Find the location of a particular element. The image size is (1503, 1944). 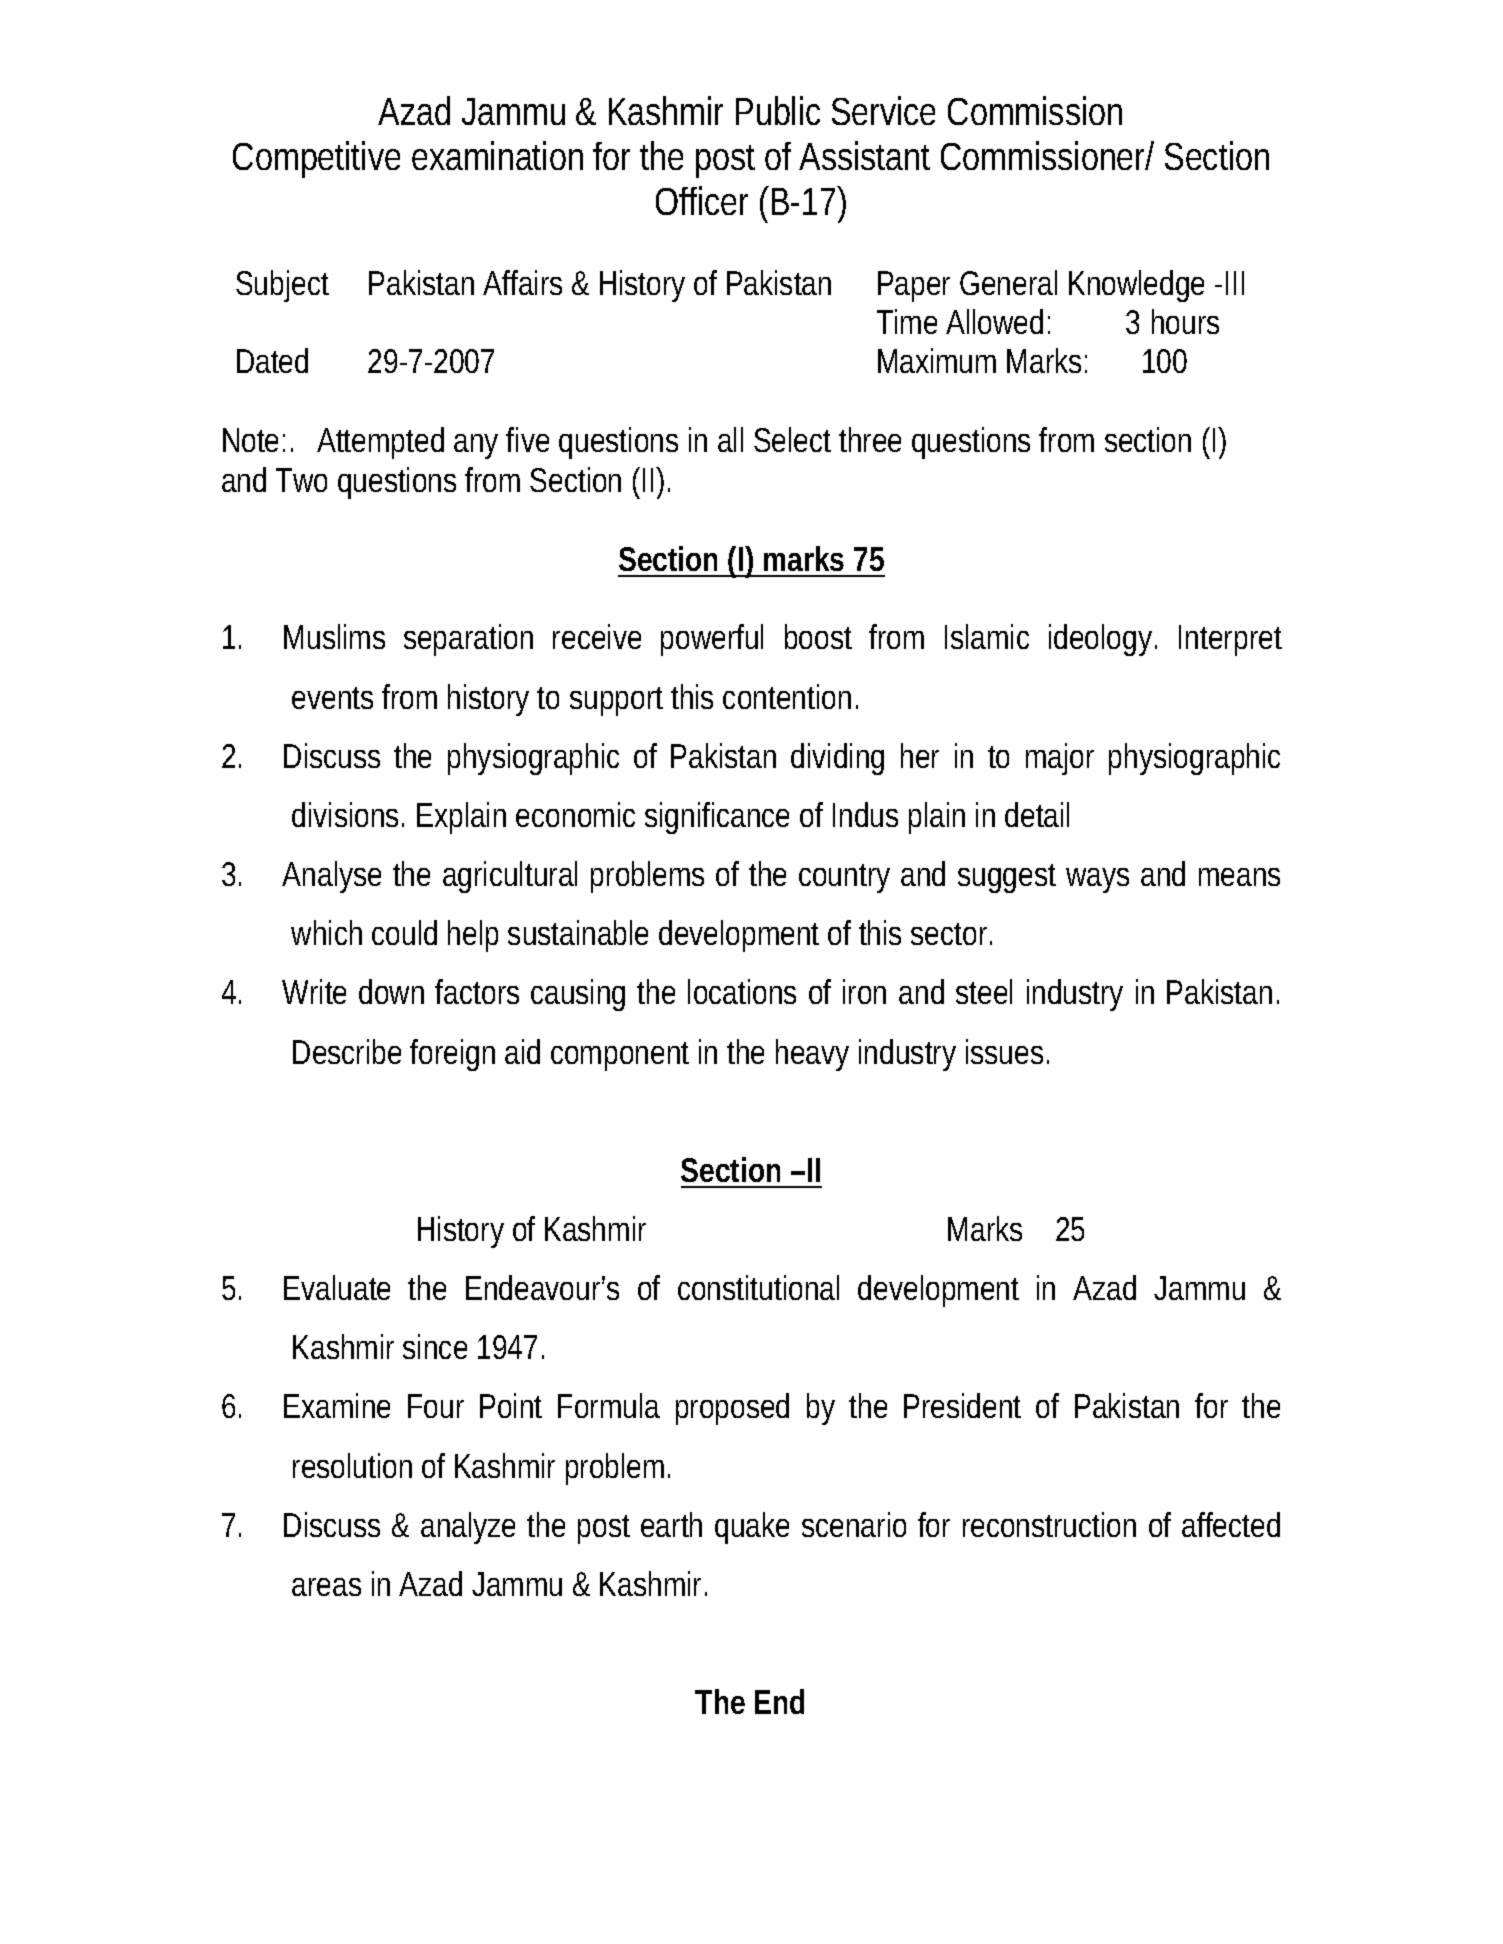

ways is located at coordinates (1097, 880).
